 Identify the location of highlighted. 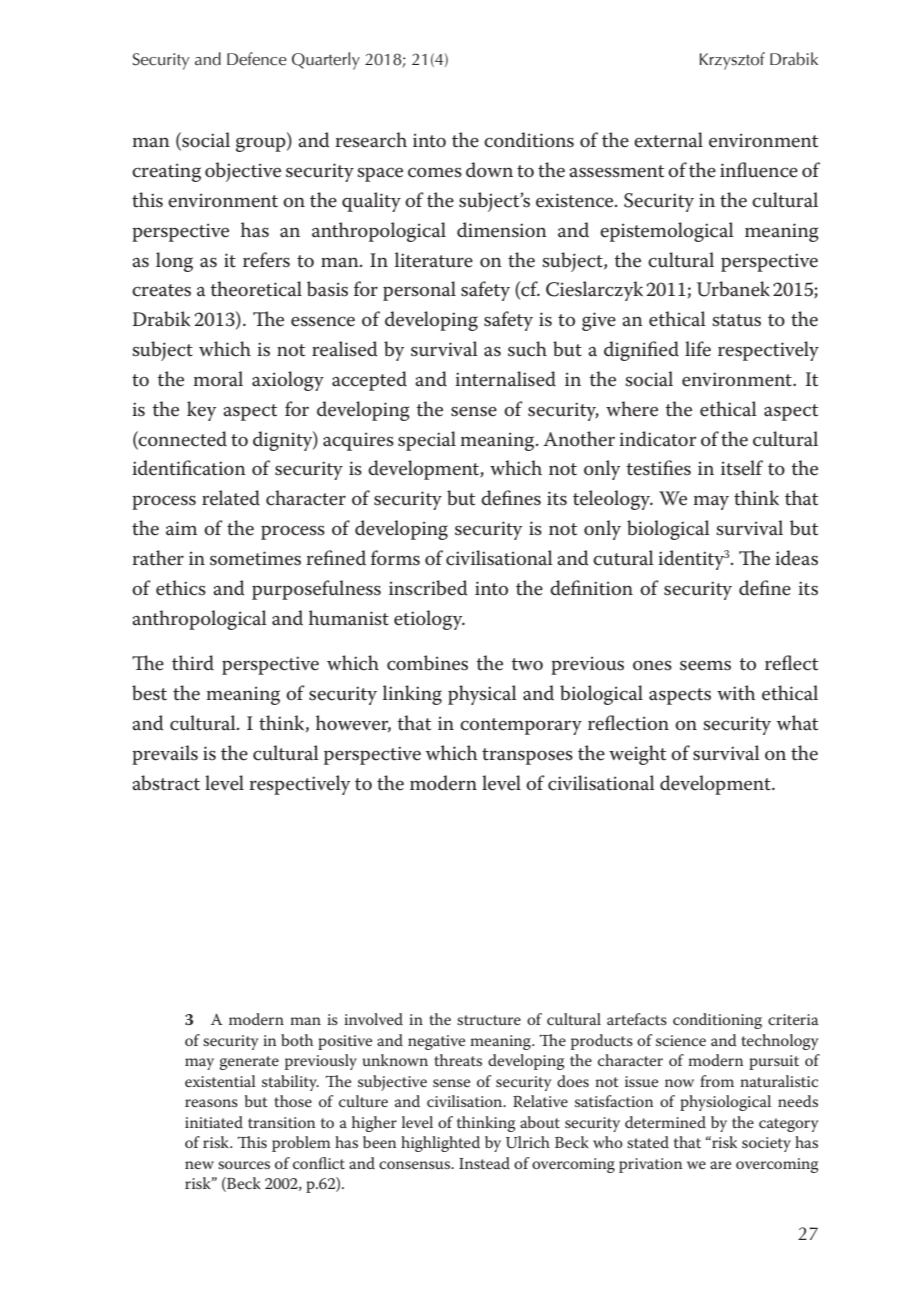
(440, 1144).
